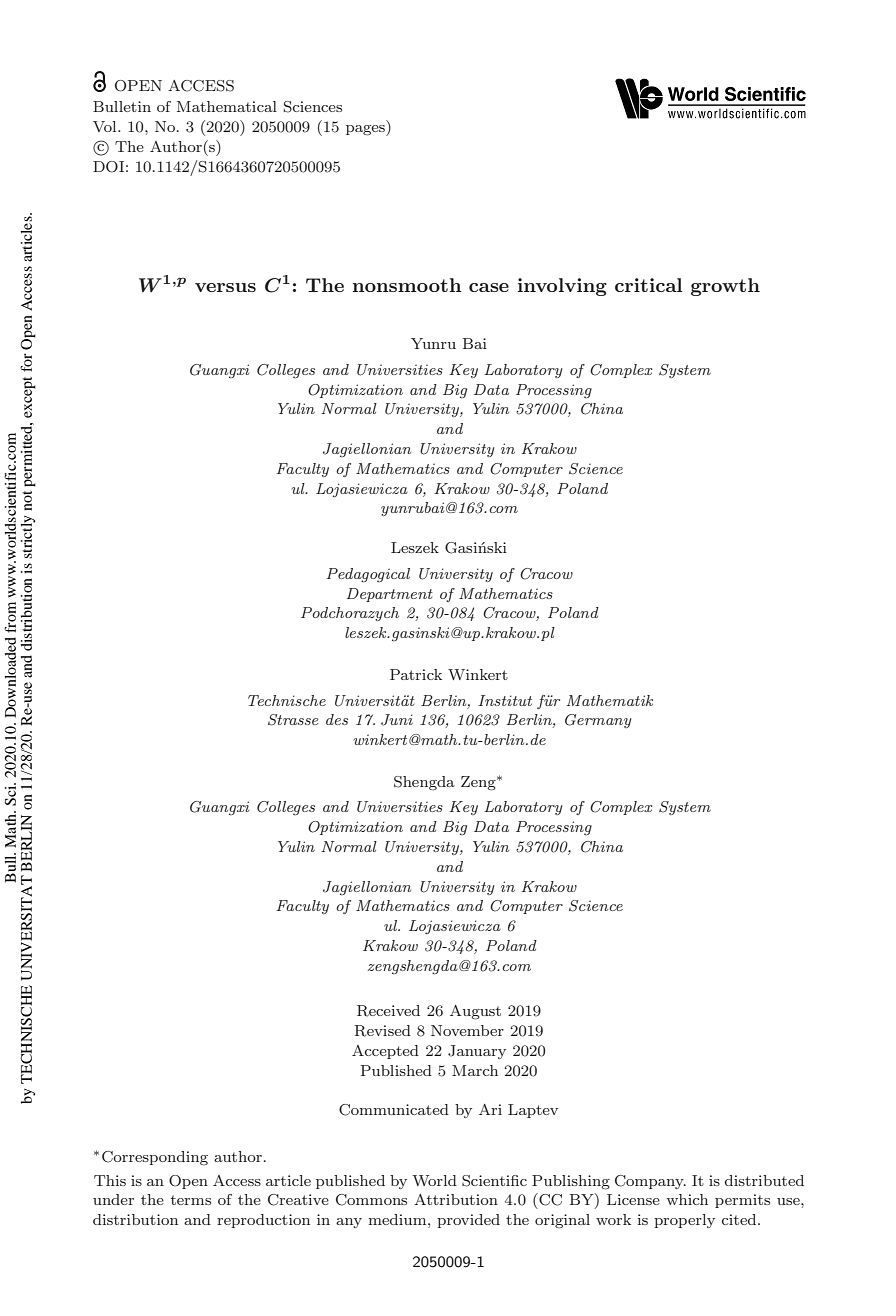 The image size is (896, 1316). What do you see at coordinates (725, 287) in the screenshot?
I see `growth` at bounding box center [725, 287].
